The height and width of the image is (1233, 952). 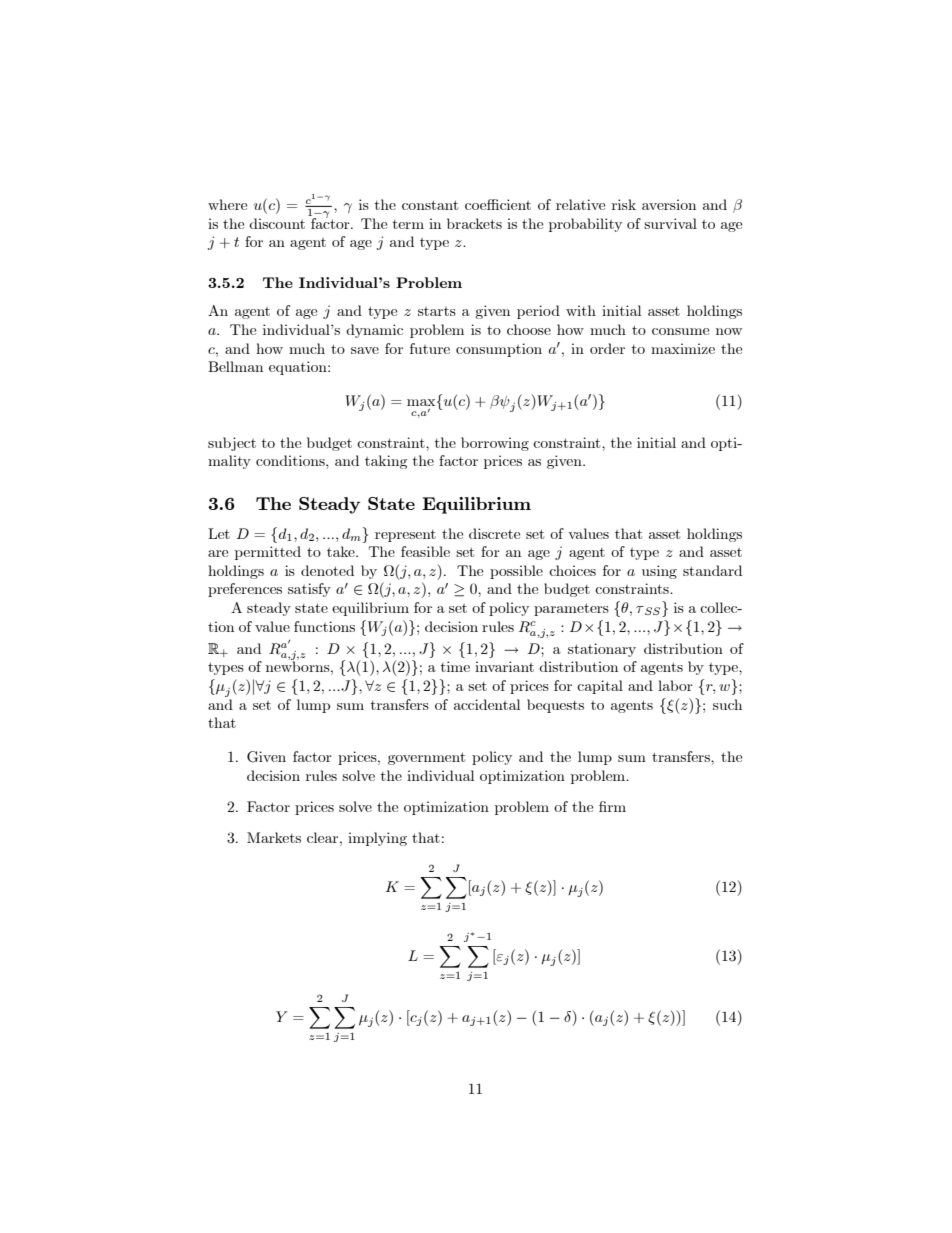 What do you see at coordinates (670, 223) in the image?
I see `survival` at bounding box center [670, 223].
